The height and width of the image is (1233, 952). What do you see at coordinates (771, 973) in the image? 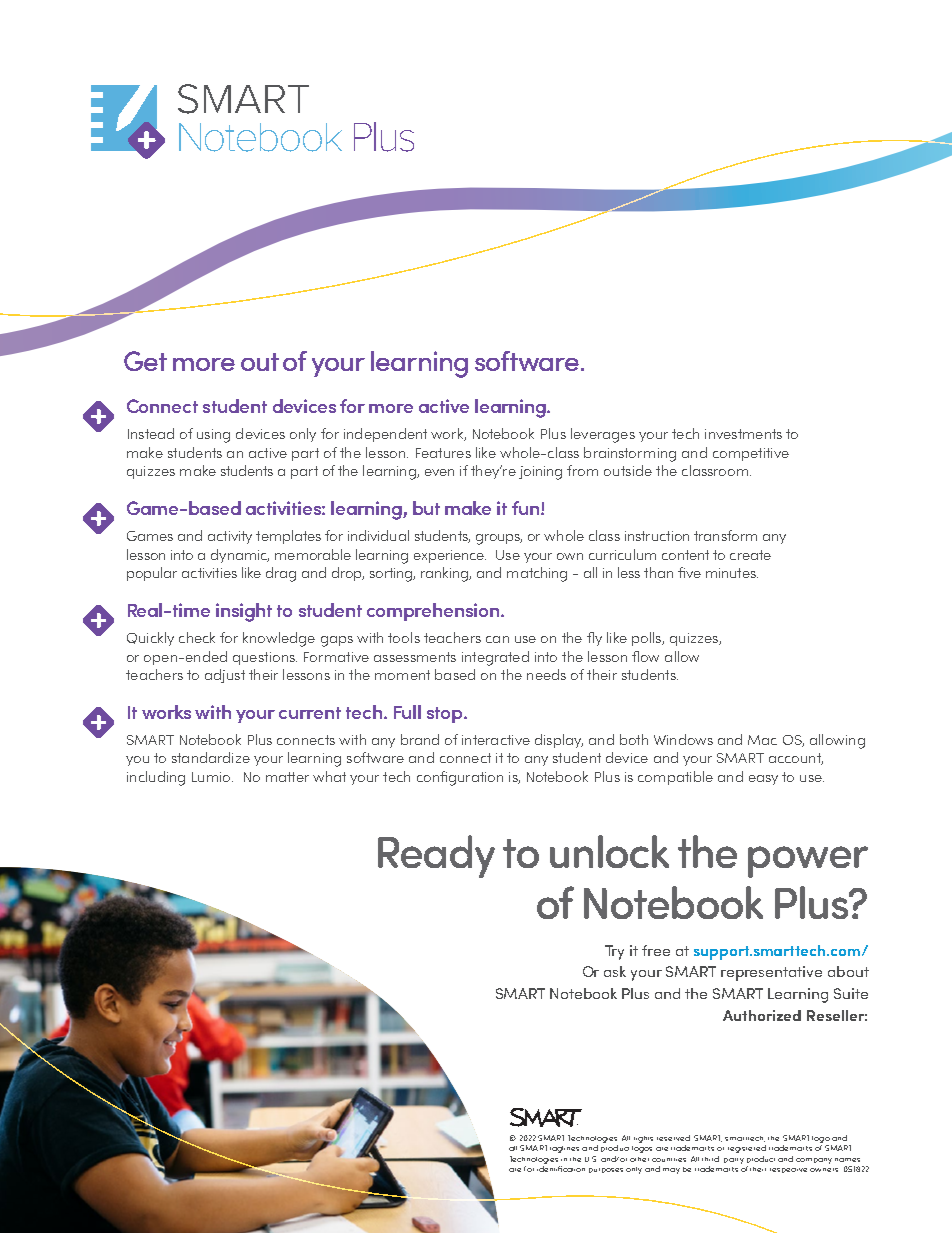
I see `representative` at bounding box center [771, 973].
